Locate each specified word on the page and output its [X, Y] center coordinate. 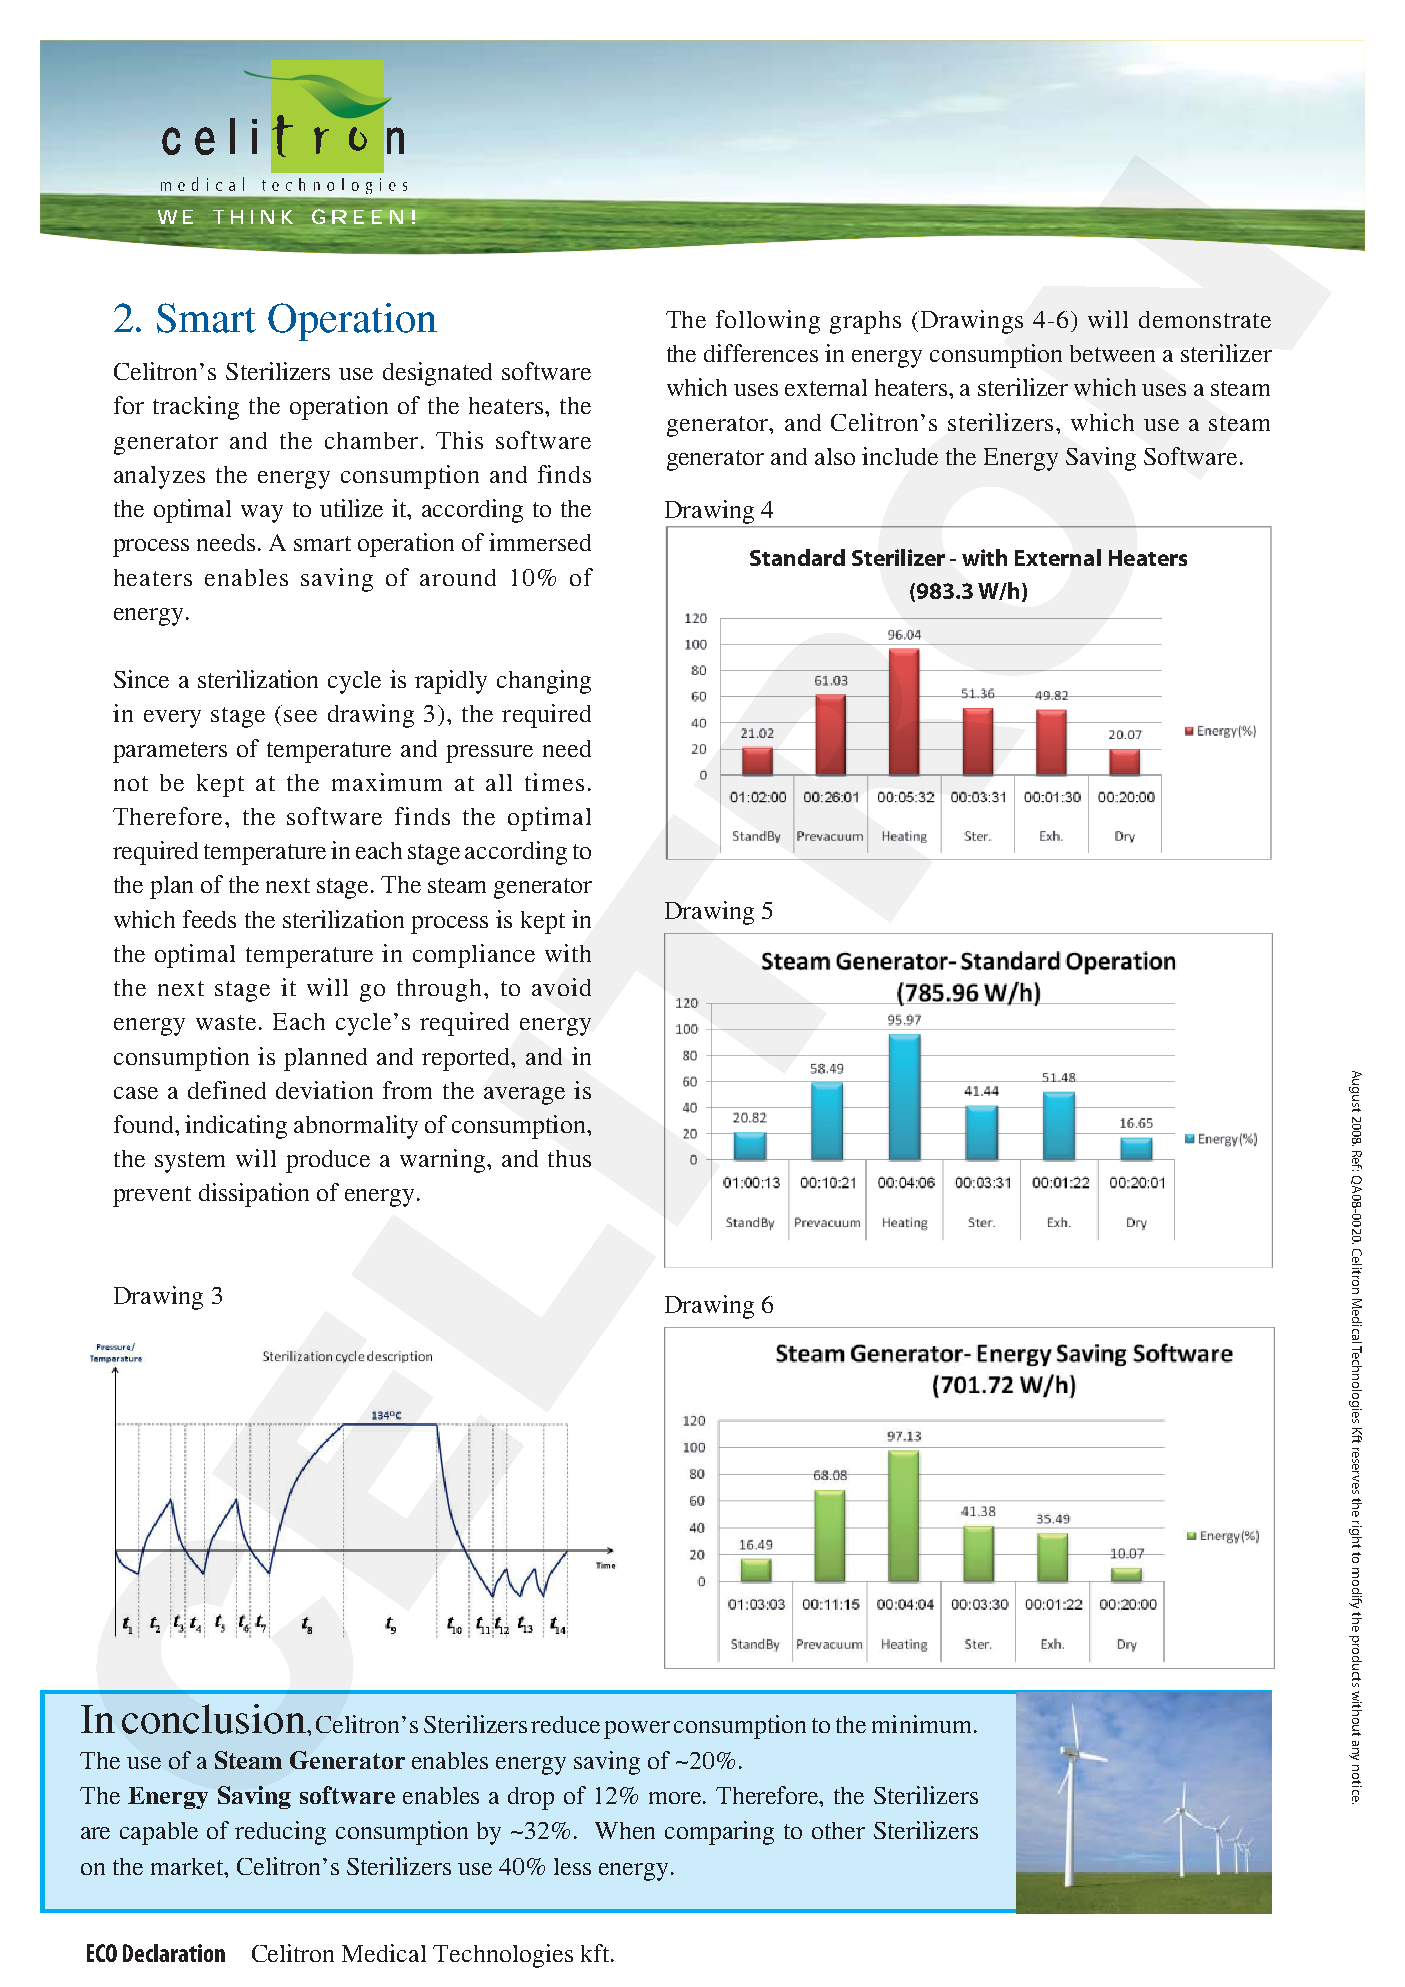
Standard [797, 557]
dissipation [254, 1195]
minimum [921, 1724]
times [554, 782]
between [1112, 353]
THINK [253, 217]
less [572, 1866]
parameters [170, 752]
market [188, 1866]
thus [569, 1158]
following [768, 322]
